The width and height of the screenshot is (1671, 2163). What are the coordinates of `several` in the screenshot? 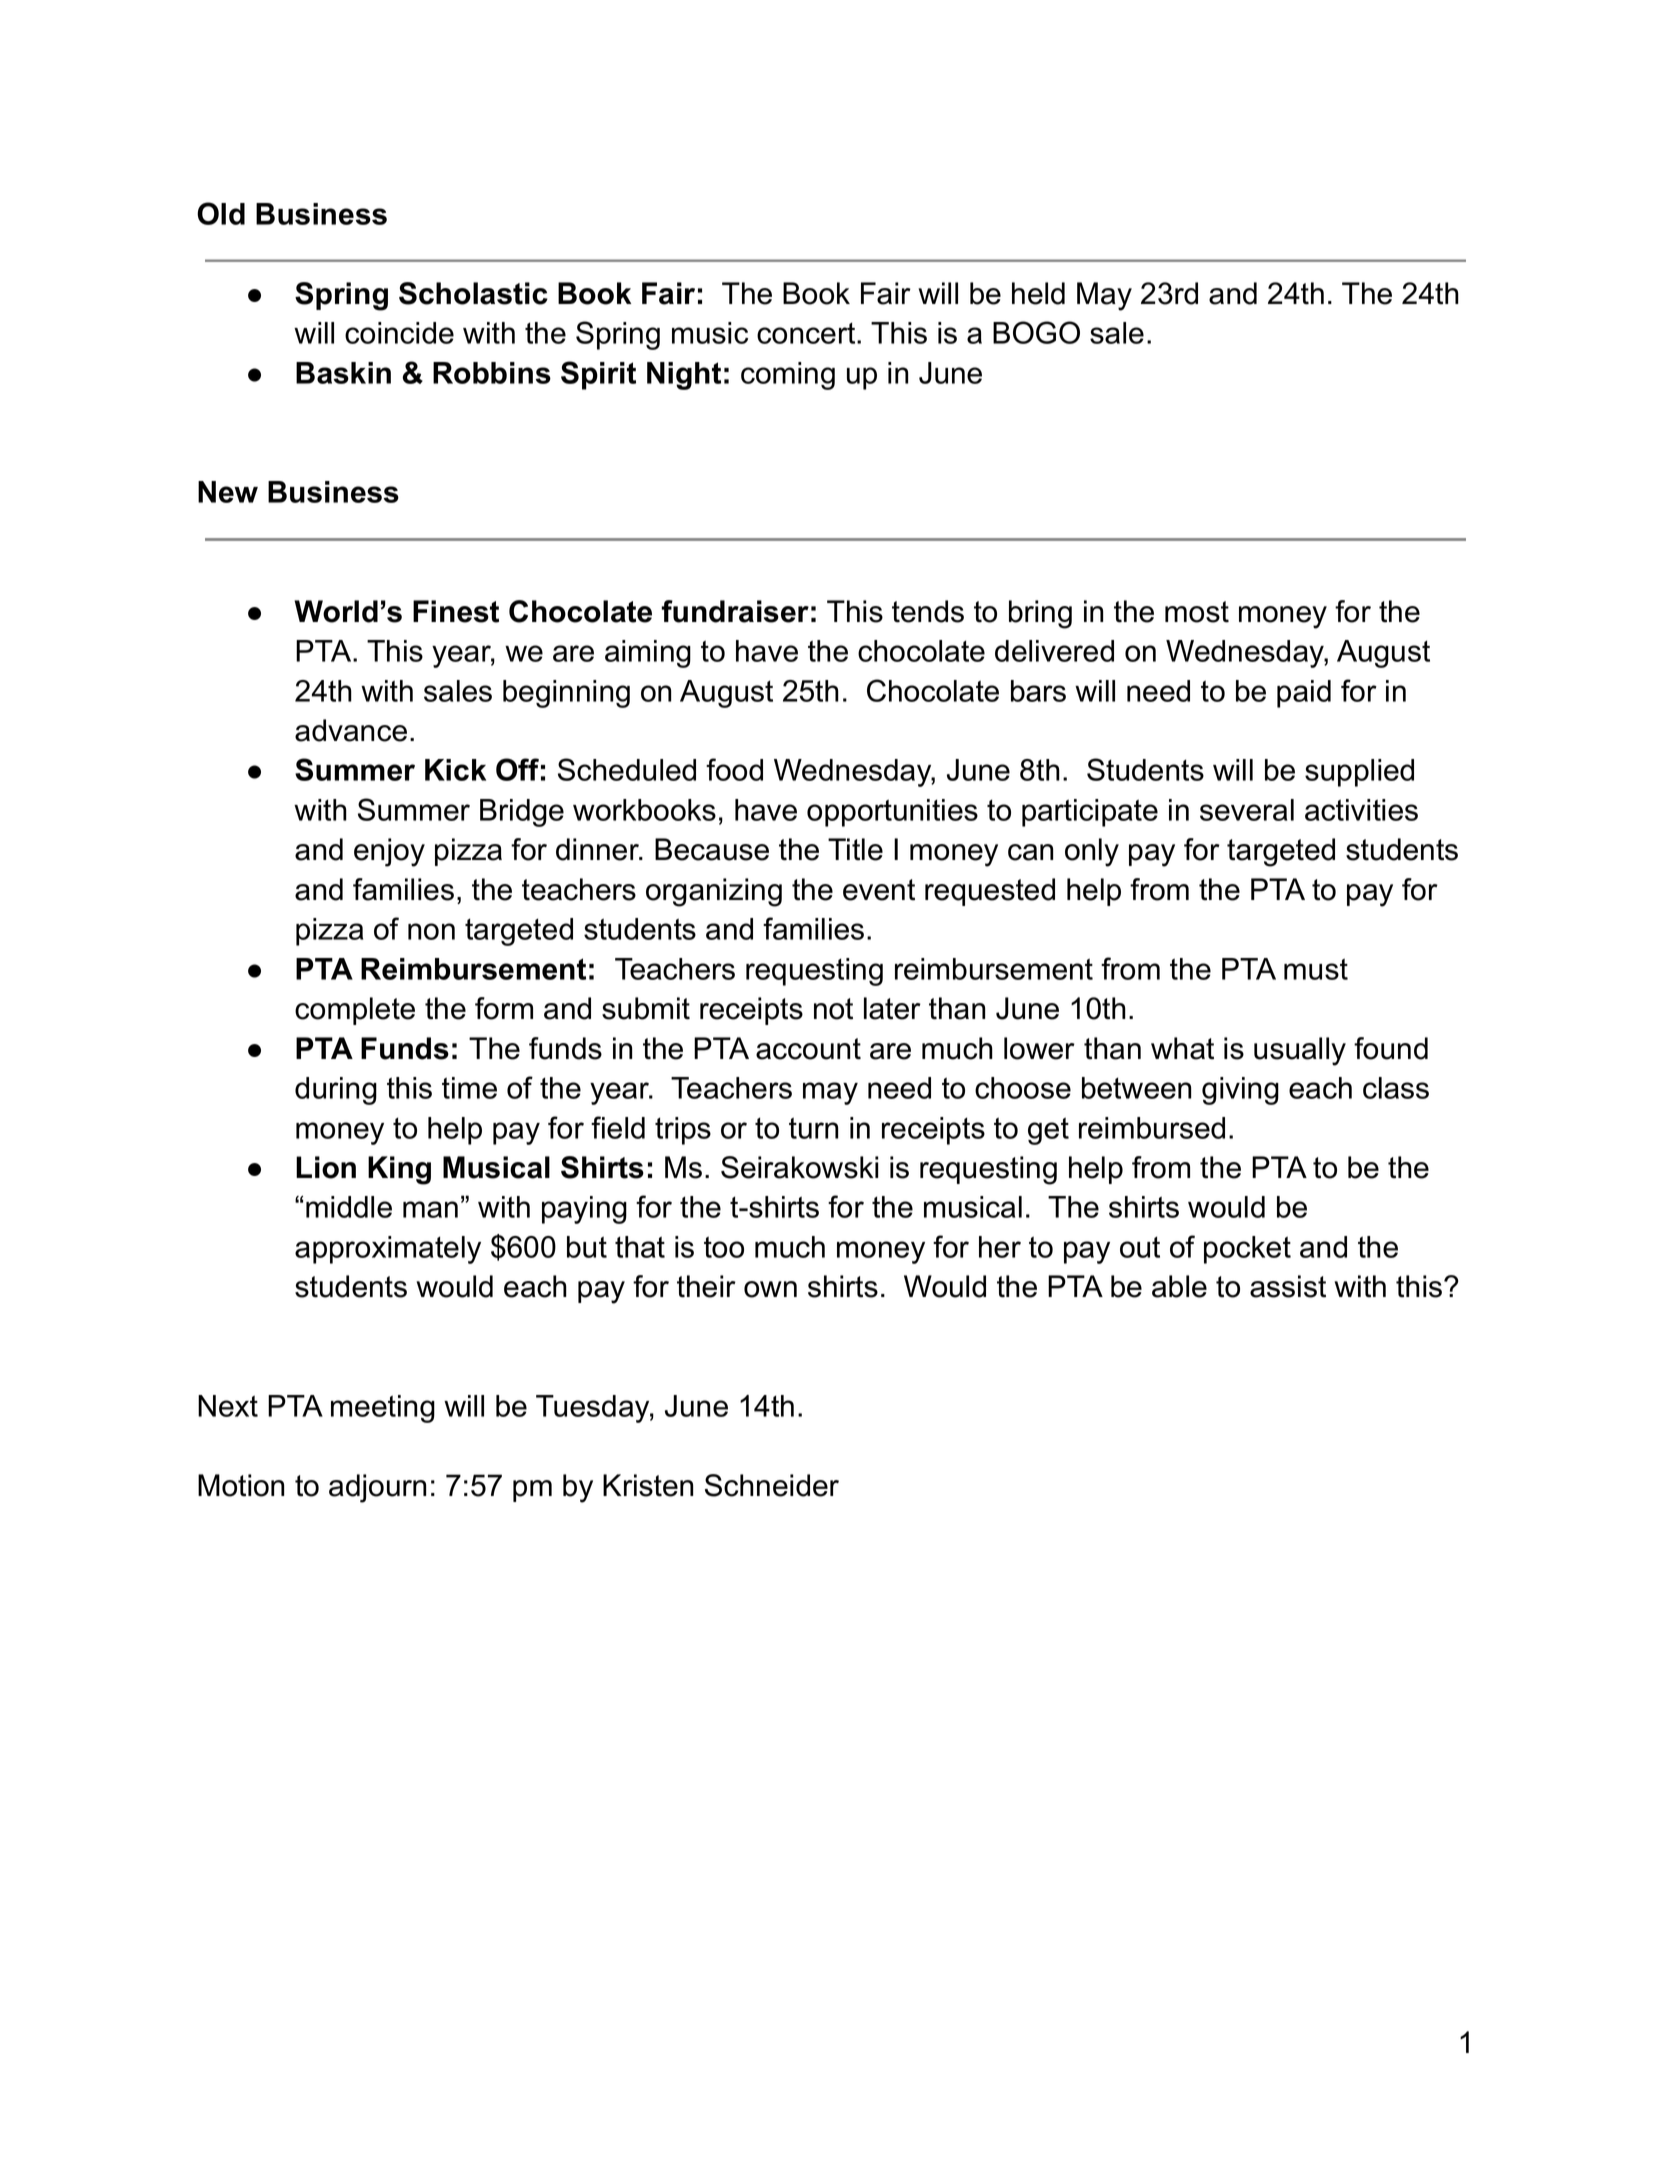 It's located at (1247, 810).
